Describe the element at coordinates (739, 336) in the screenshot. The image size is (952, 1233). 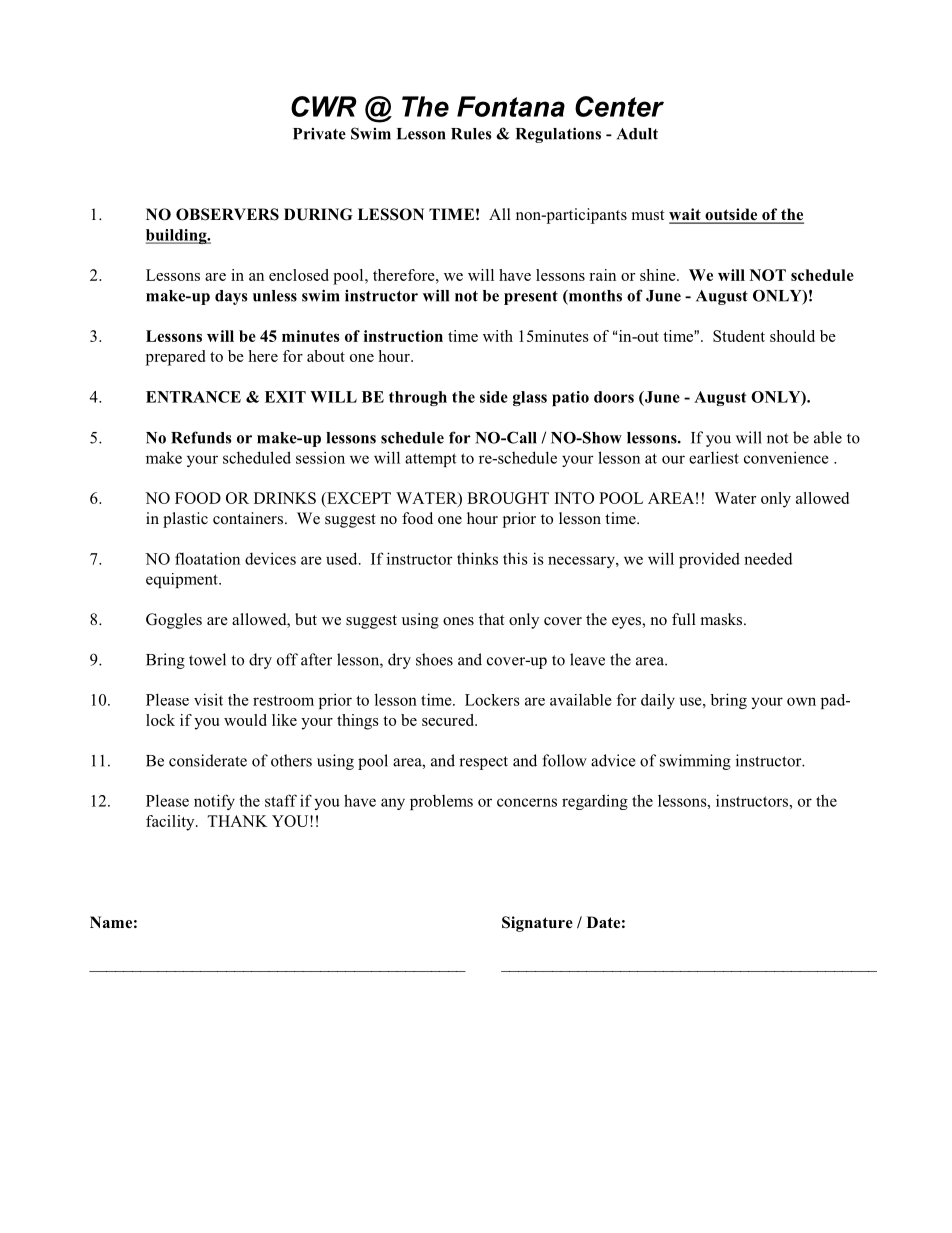
I see `Student` at that location.
